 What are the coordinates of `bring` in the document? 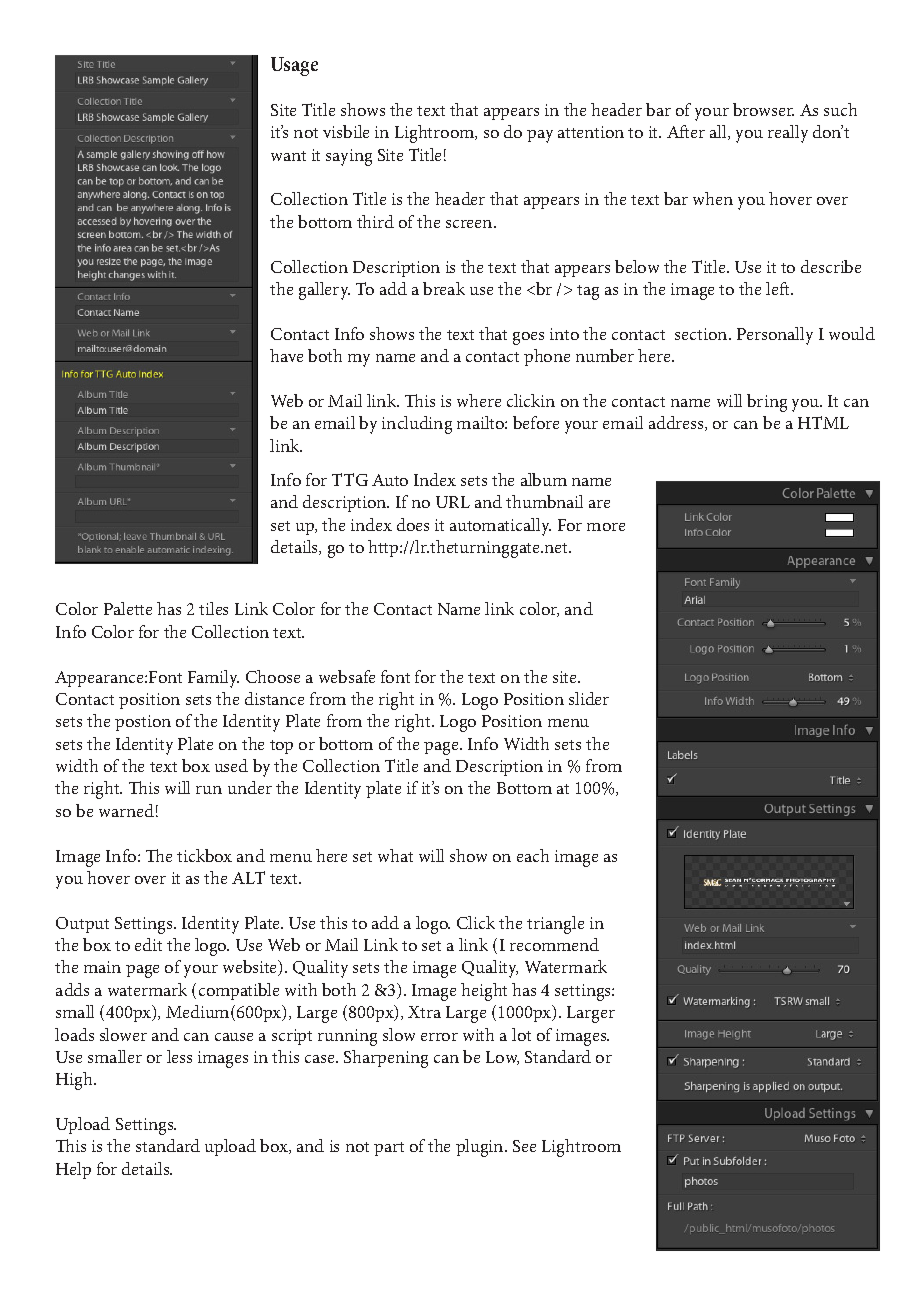 It's located at (767, 403).
